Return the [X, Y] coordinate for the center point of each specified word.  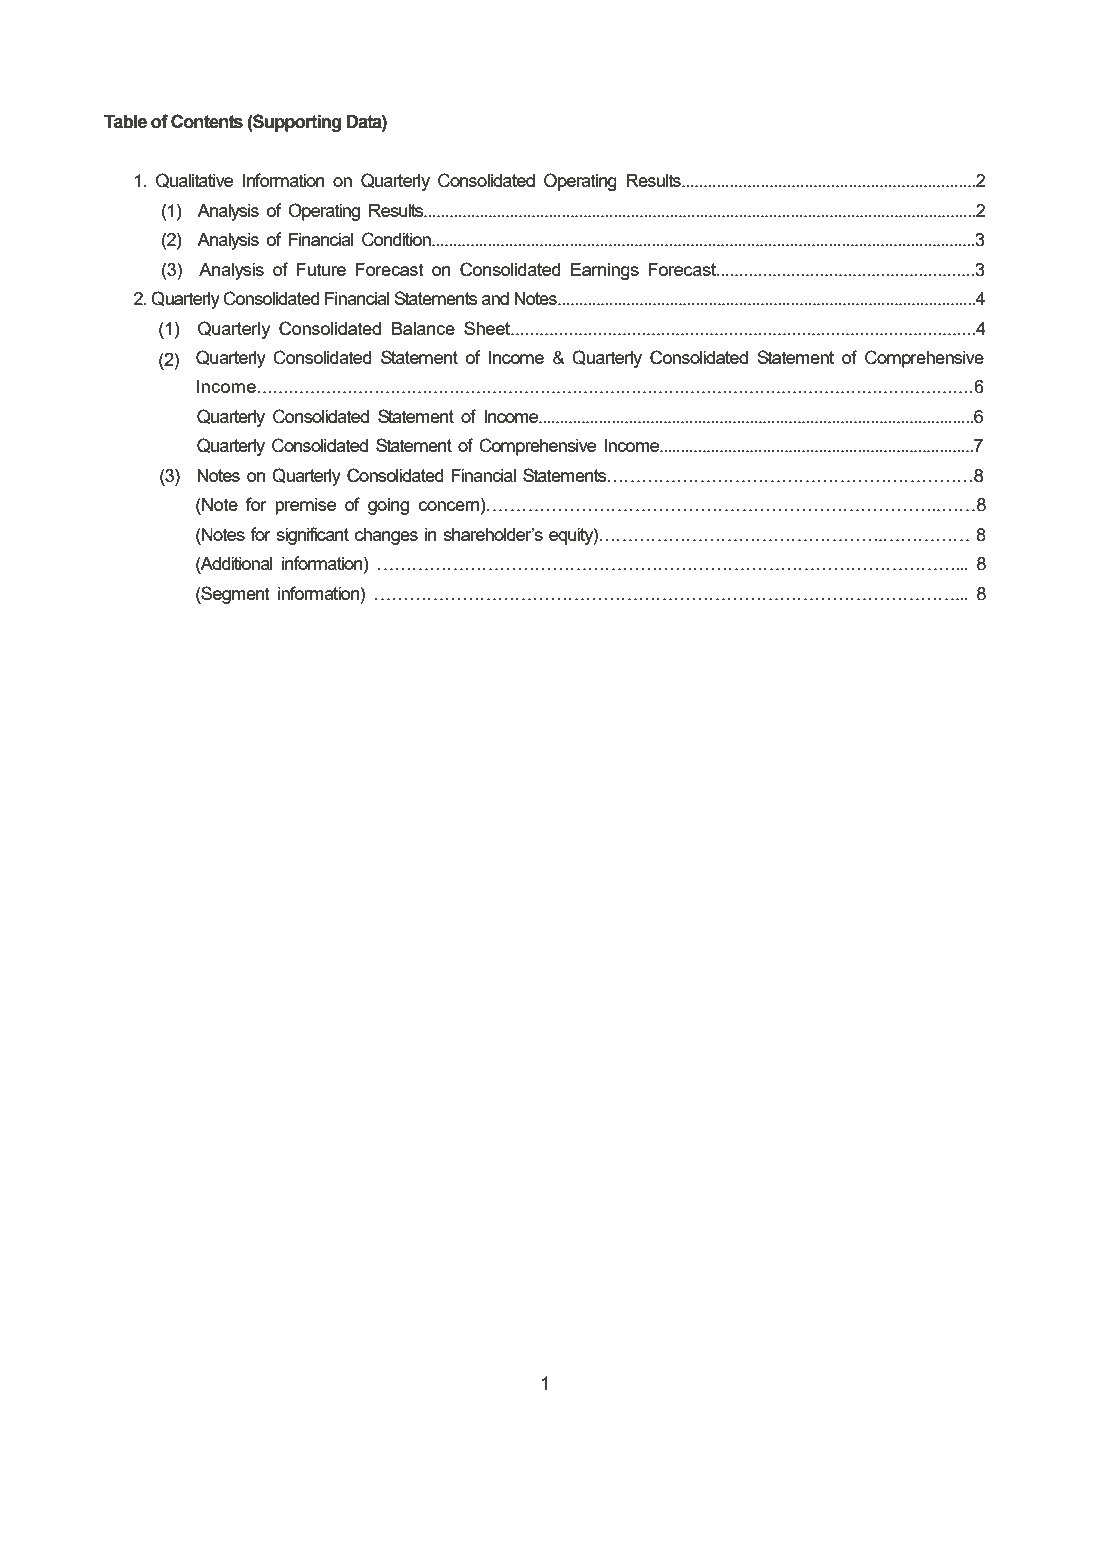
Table [125, 122]
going [388, 506]
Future [321, 269]
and [495, 298]
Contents [207, 121]
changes [386, 536]
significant [312, 536]
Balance [423, 328]
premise [305, 506]
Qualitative [194, 180]
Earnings [605, 271]
